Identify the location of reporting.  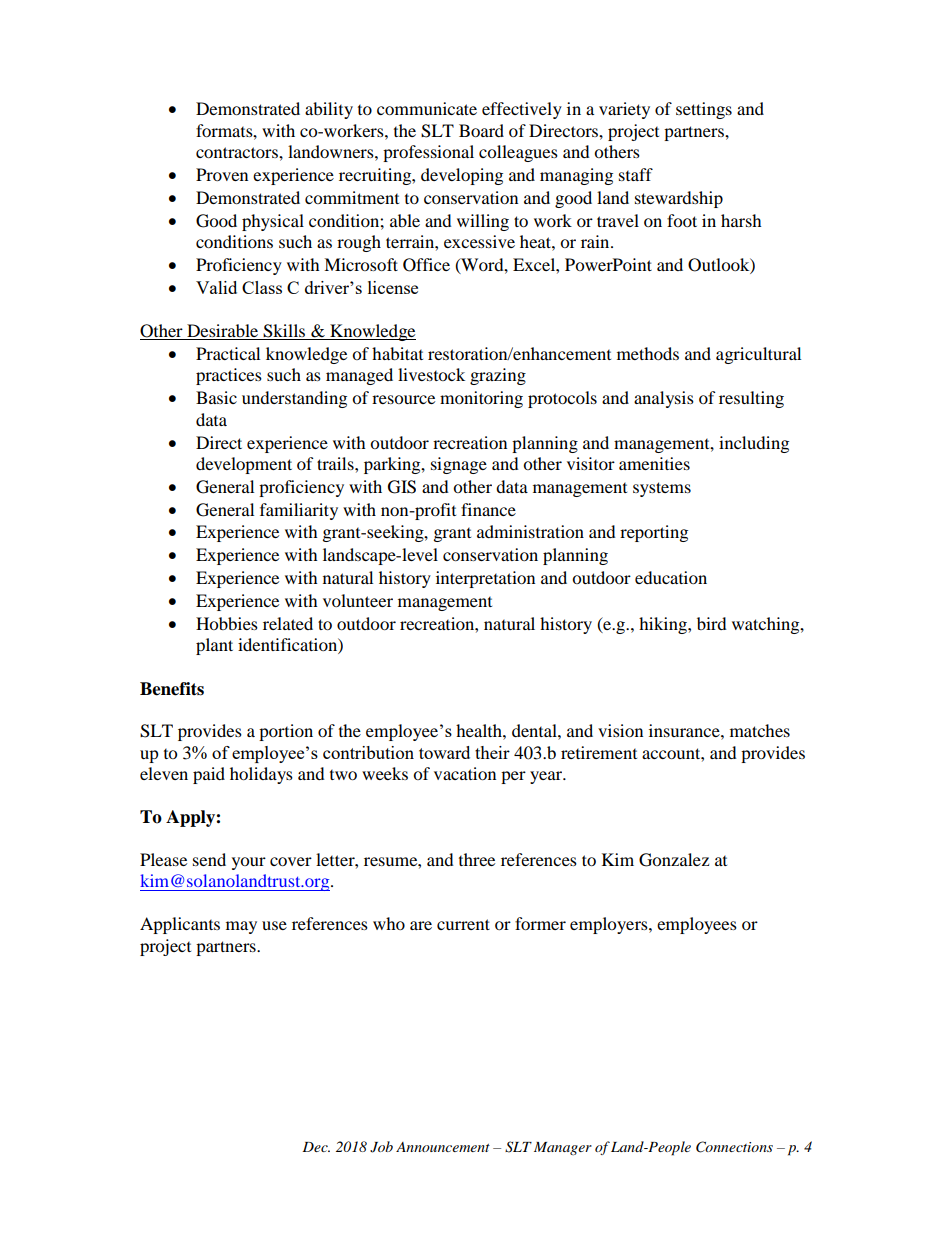
(654, 533).
